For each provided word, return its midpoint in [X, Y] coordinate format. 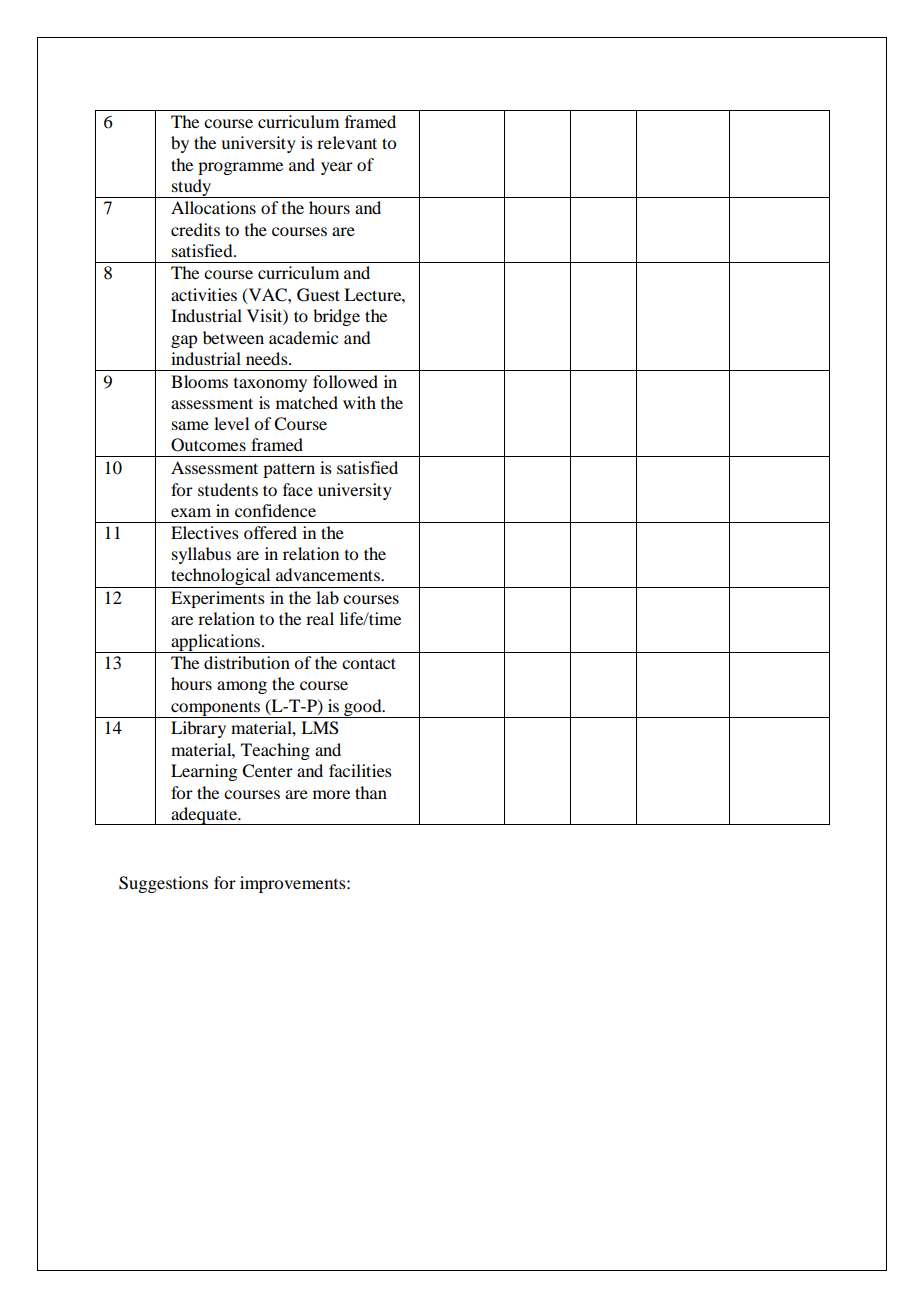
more [331, 794]
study [192, 188]
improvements [294, 884]
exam [191, 512]
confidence [275, 510]
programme [240, 168]
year [337, 168]
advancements [329, 574]
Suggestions [163, 884]
